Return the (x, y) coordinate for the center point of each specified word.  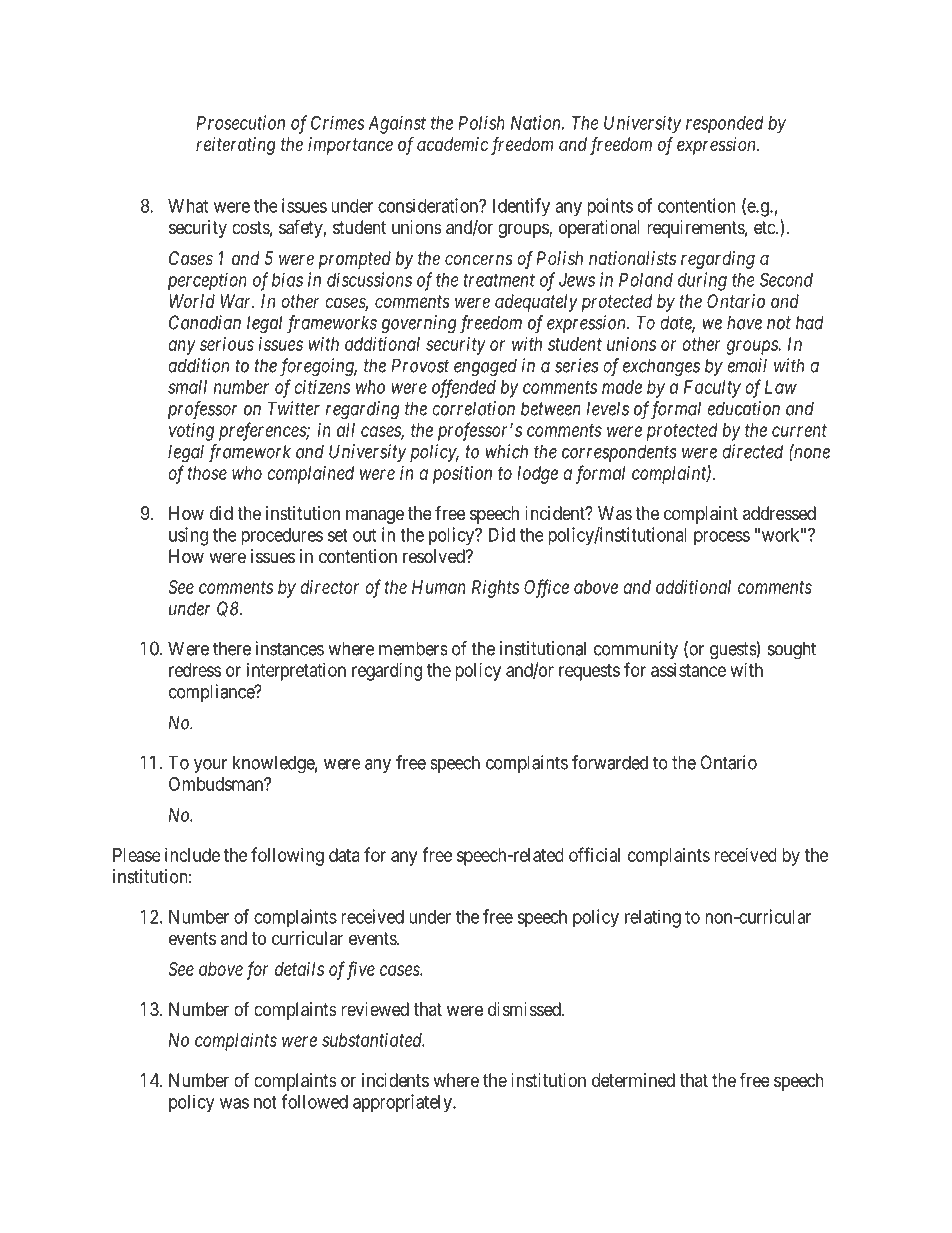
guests (733, 651)
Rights (495, 589)
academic (452, 144)
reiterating (236, 146)
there (232, 648)
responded (725, 125)
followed (314, 1101)
